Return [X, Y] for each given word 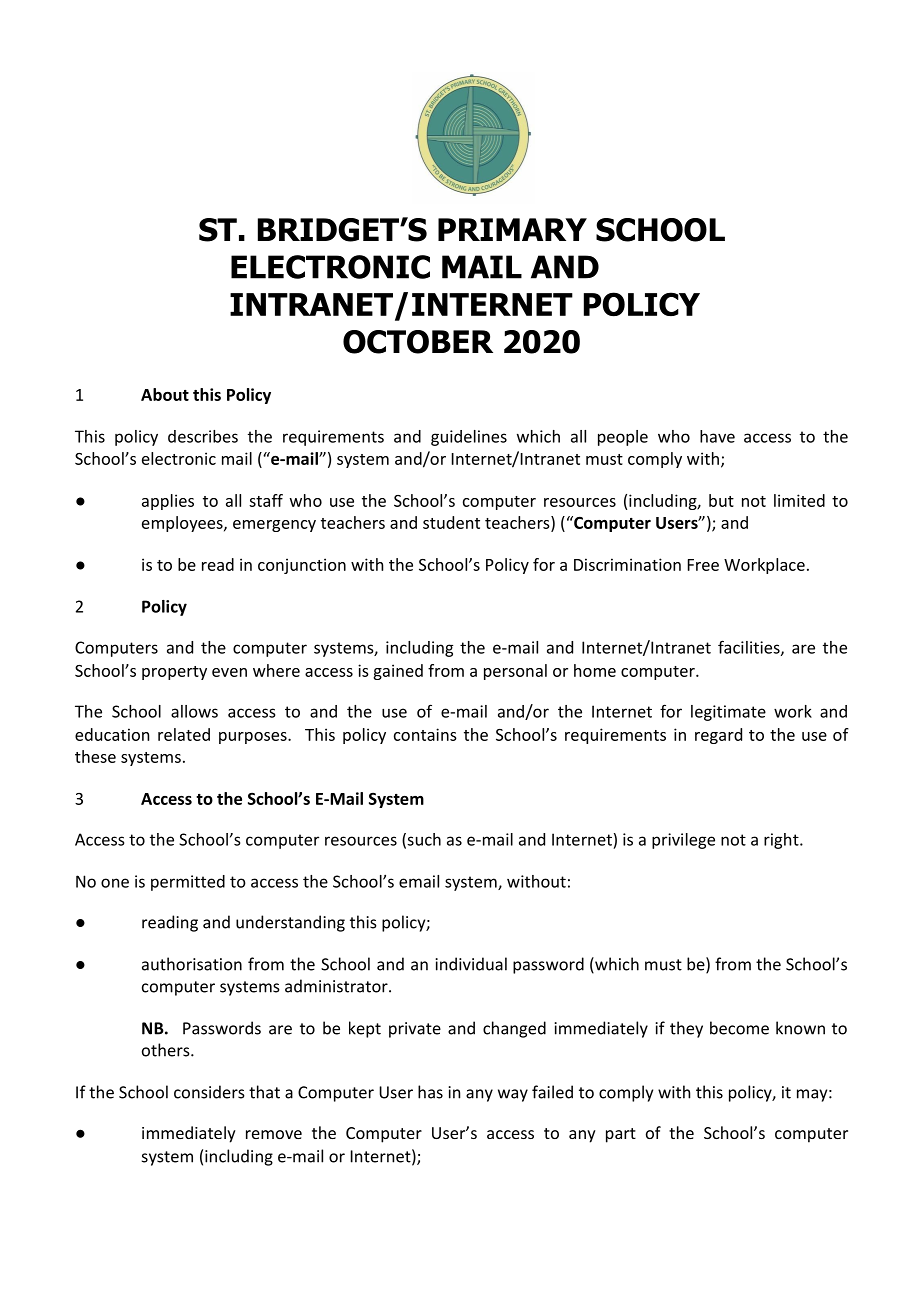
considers [209, 1092]
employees [183, 524]
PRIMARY [512, 229]
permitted [188, 883]
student [451, 522]
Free [703, 565]
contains [425, 734]
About [165, 394]
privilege [683, 841]
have [717, 436]
